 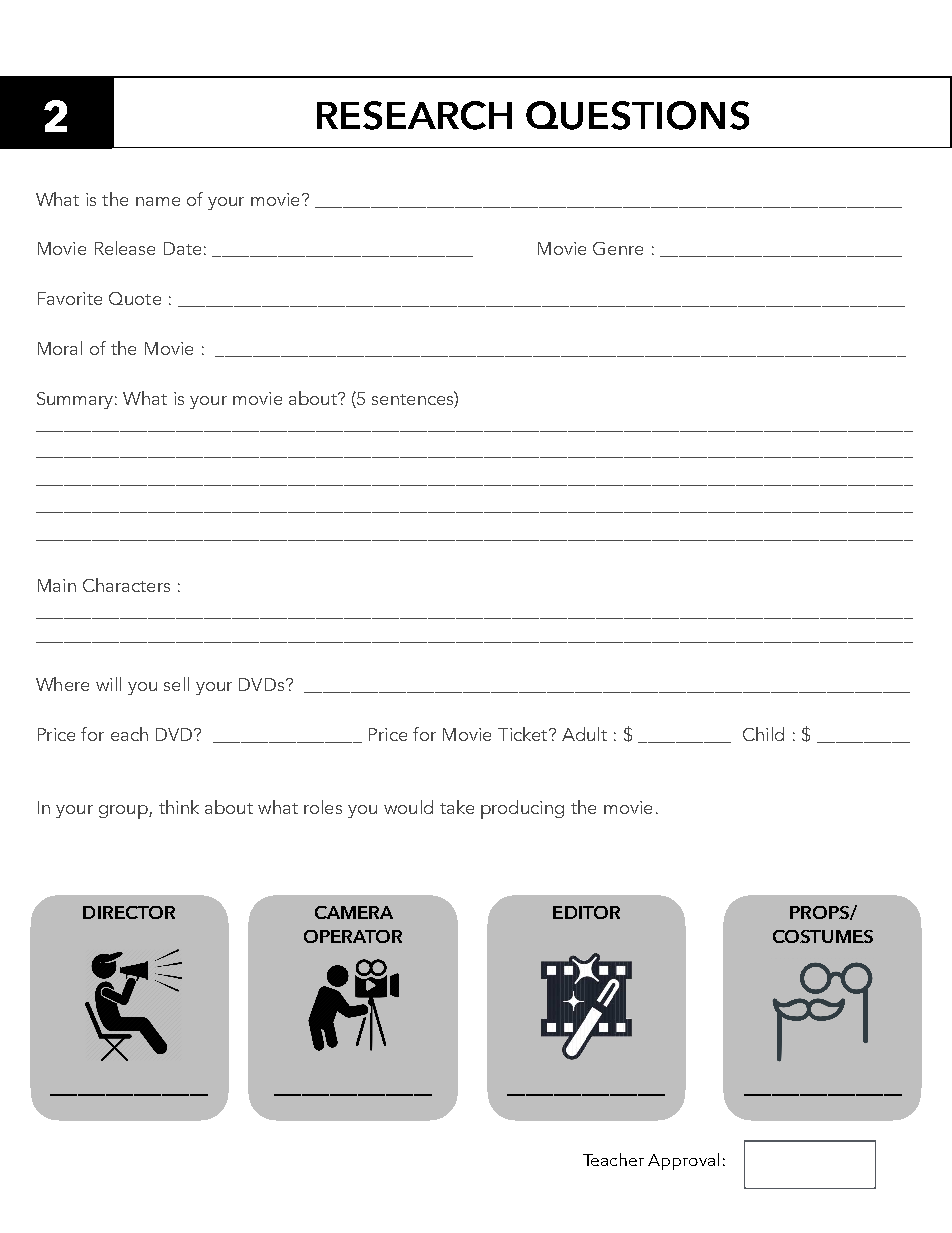 I want to click on Adult, so click(x=584, y=734).
